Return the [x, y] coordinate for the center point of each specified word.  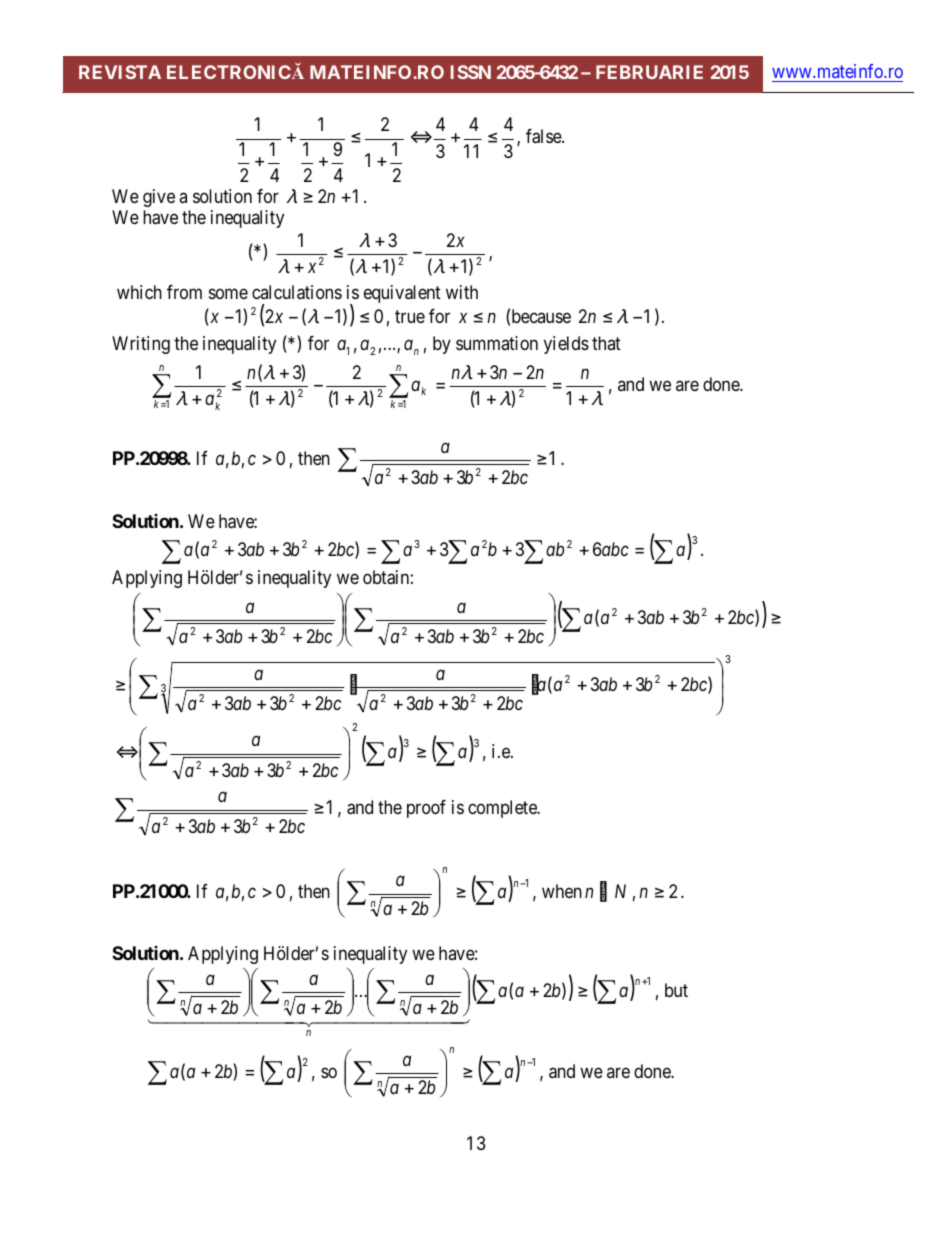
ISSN [471, 72]
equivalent [402, 294]
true [410, 317]
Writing [141, 345]
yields [566, 345]
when [562, 891]
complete [503, 809]
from [184, 292]
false [544, 136]
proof [426, 809]
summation [497, 343]
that [606, 343]
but [676, 990]
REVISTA [120, 72]
